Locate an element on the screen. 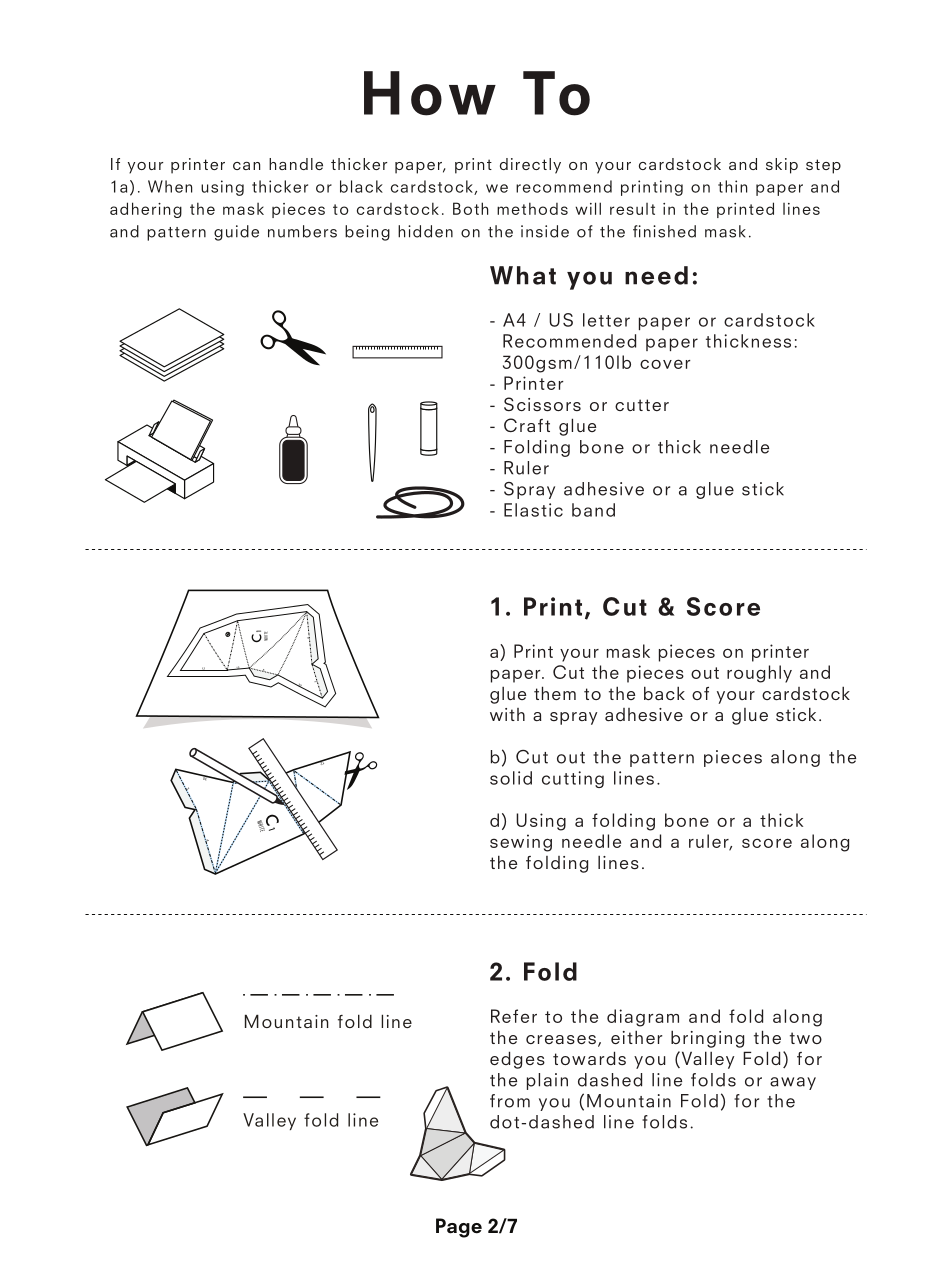 The height and width of the screenshot is (1265, 952). roughly is located at coordinates (759, 674).
